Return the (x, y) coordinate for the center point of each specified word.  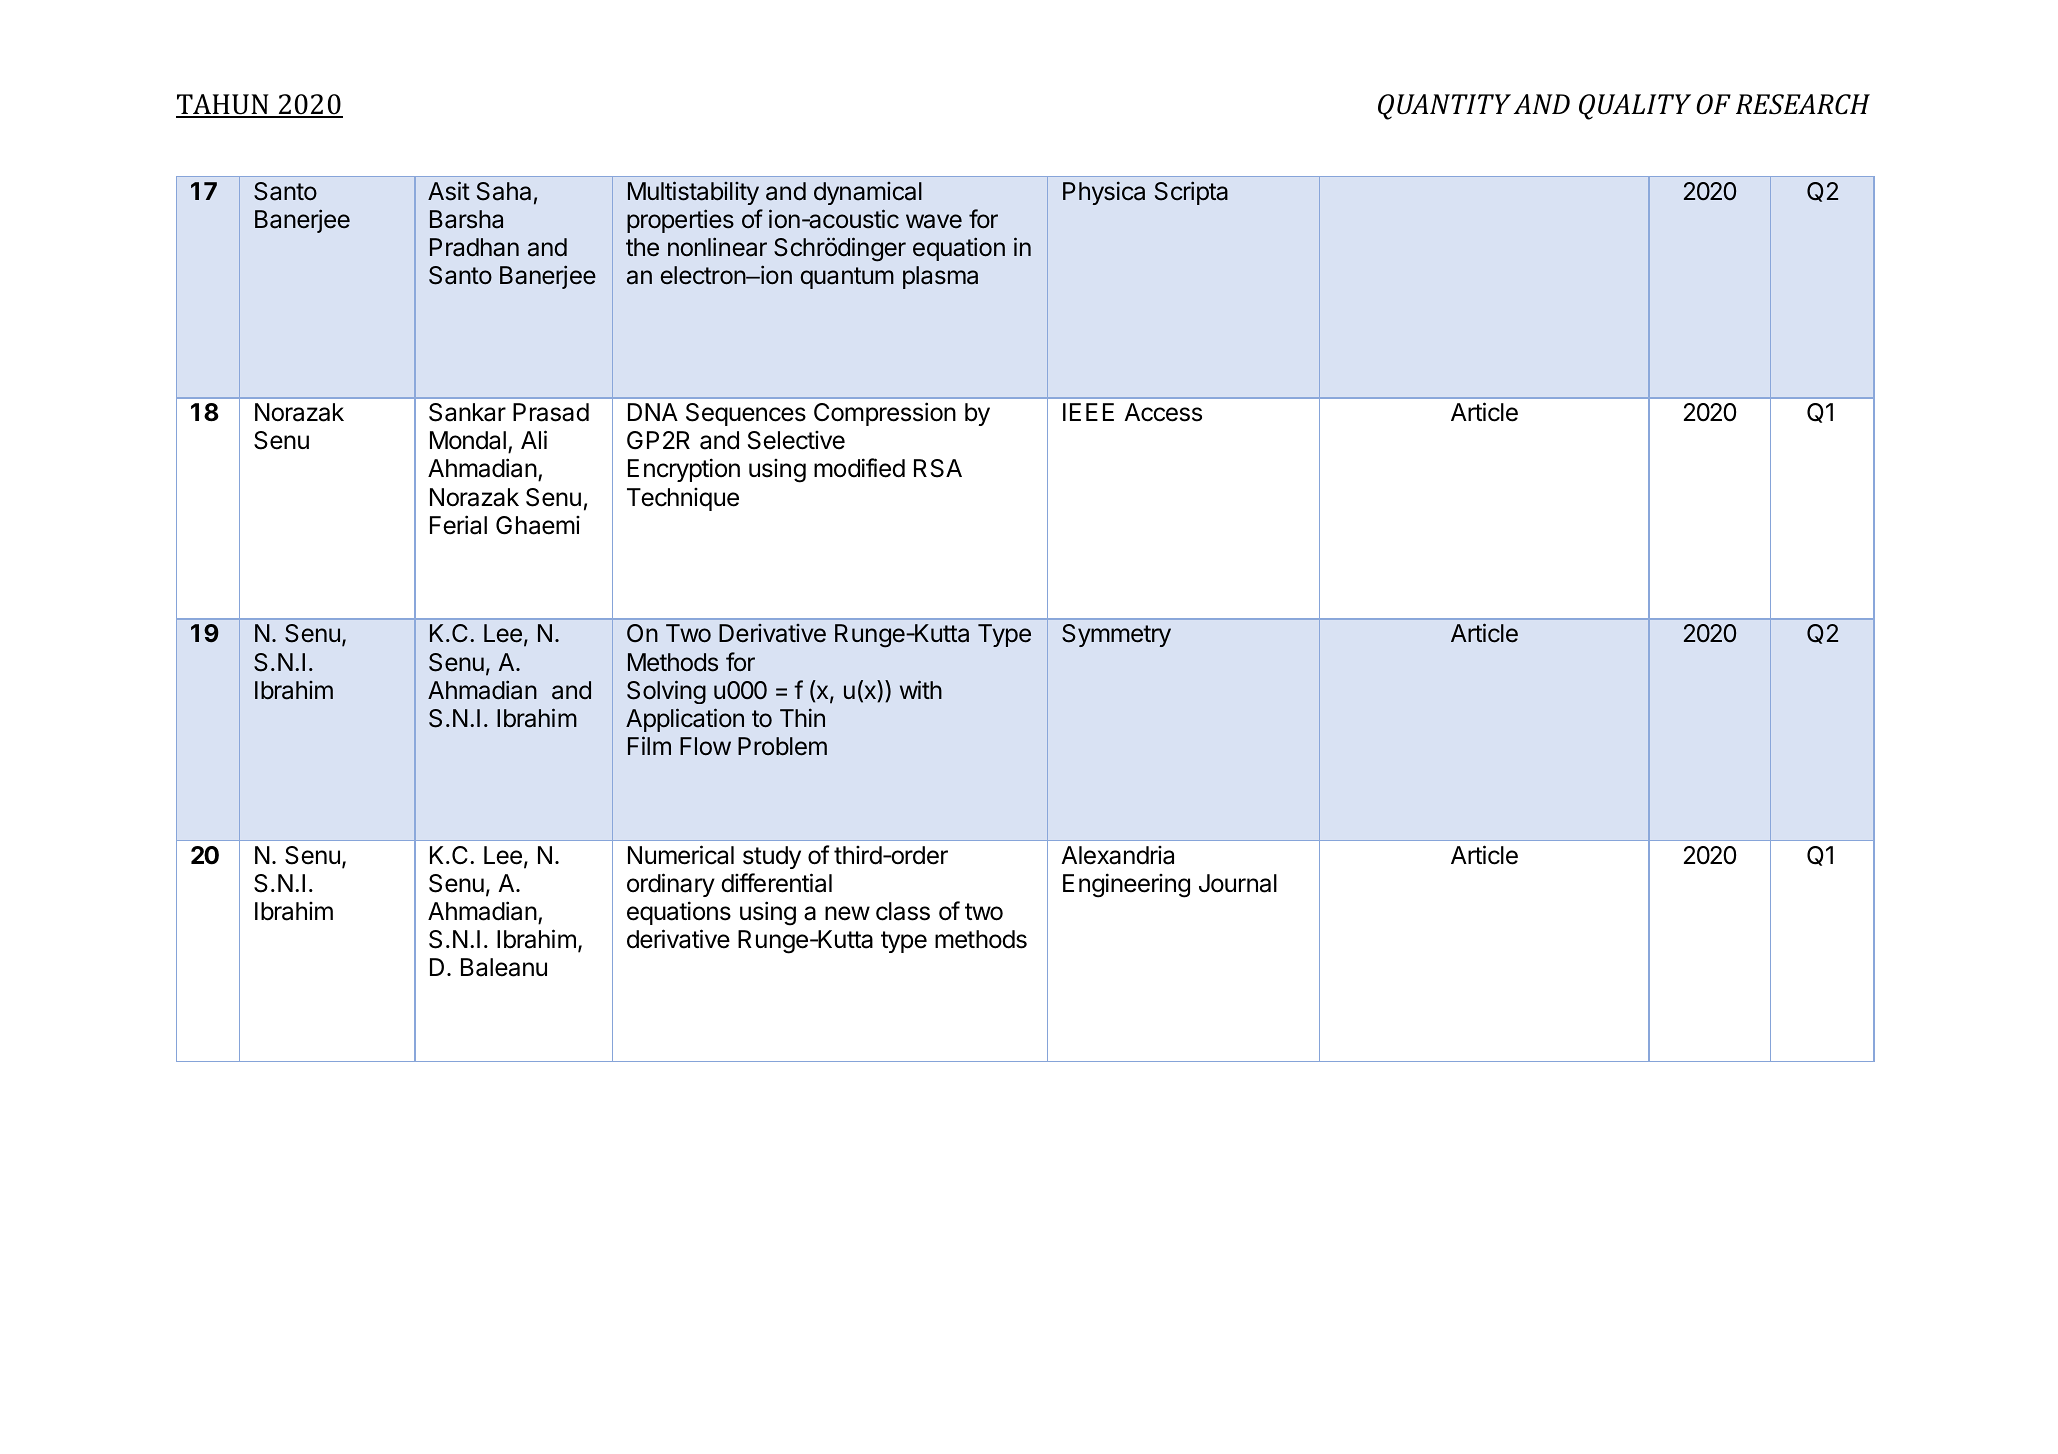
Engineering (1126, 885)
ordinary (671, 885)
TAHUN (223, 105)
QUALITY (1635, 107)
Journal (1238, 883)
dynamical (868, 193)
